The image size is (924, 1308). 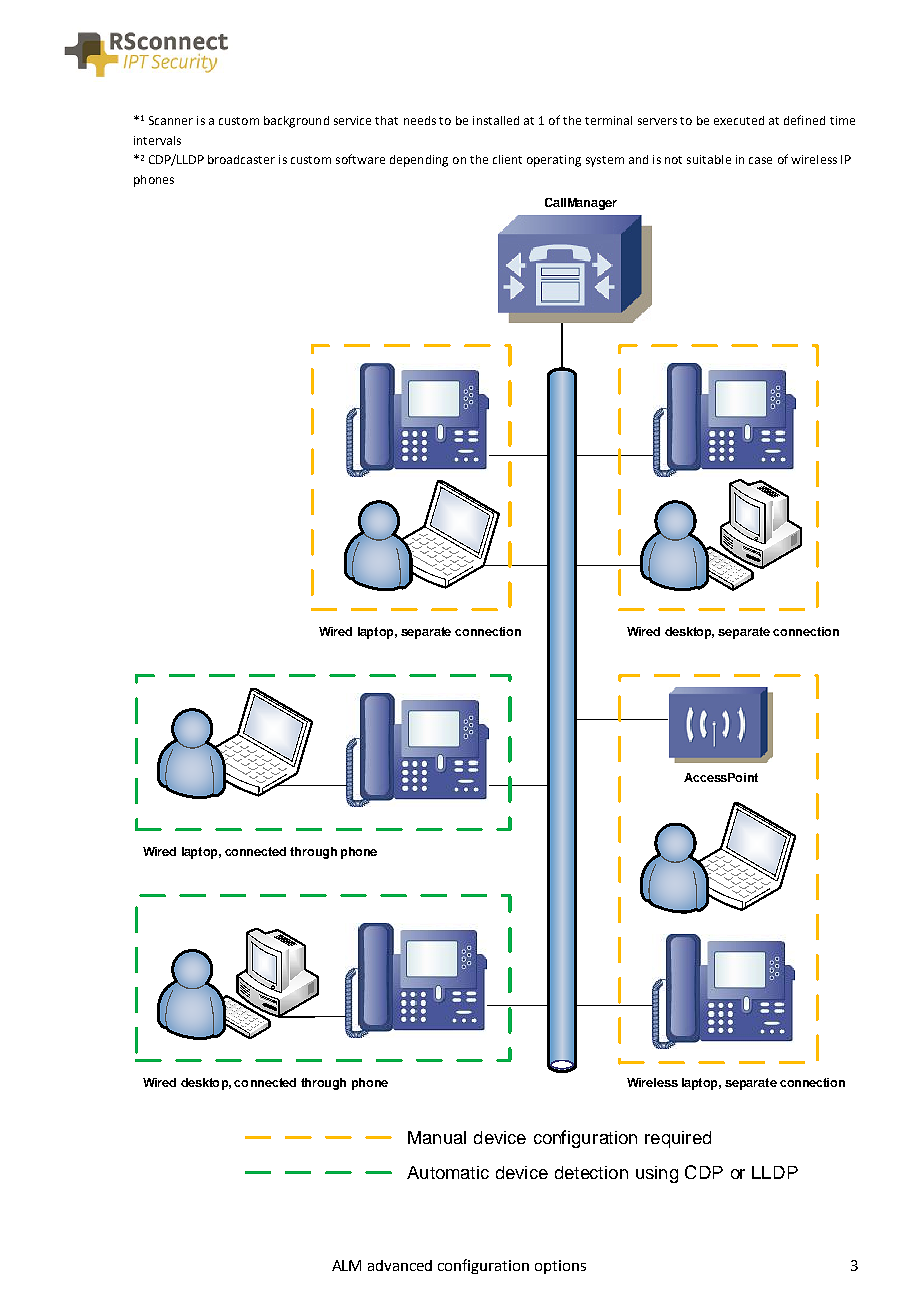 I want to click on ALM, so click(x=346, y=1265).
